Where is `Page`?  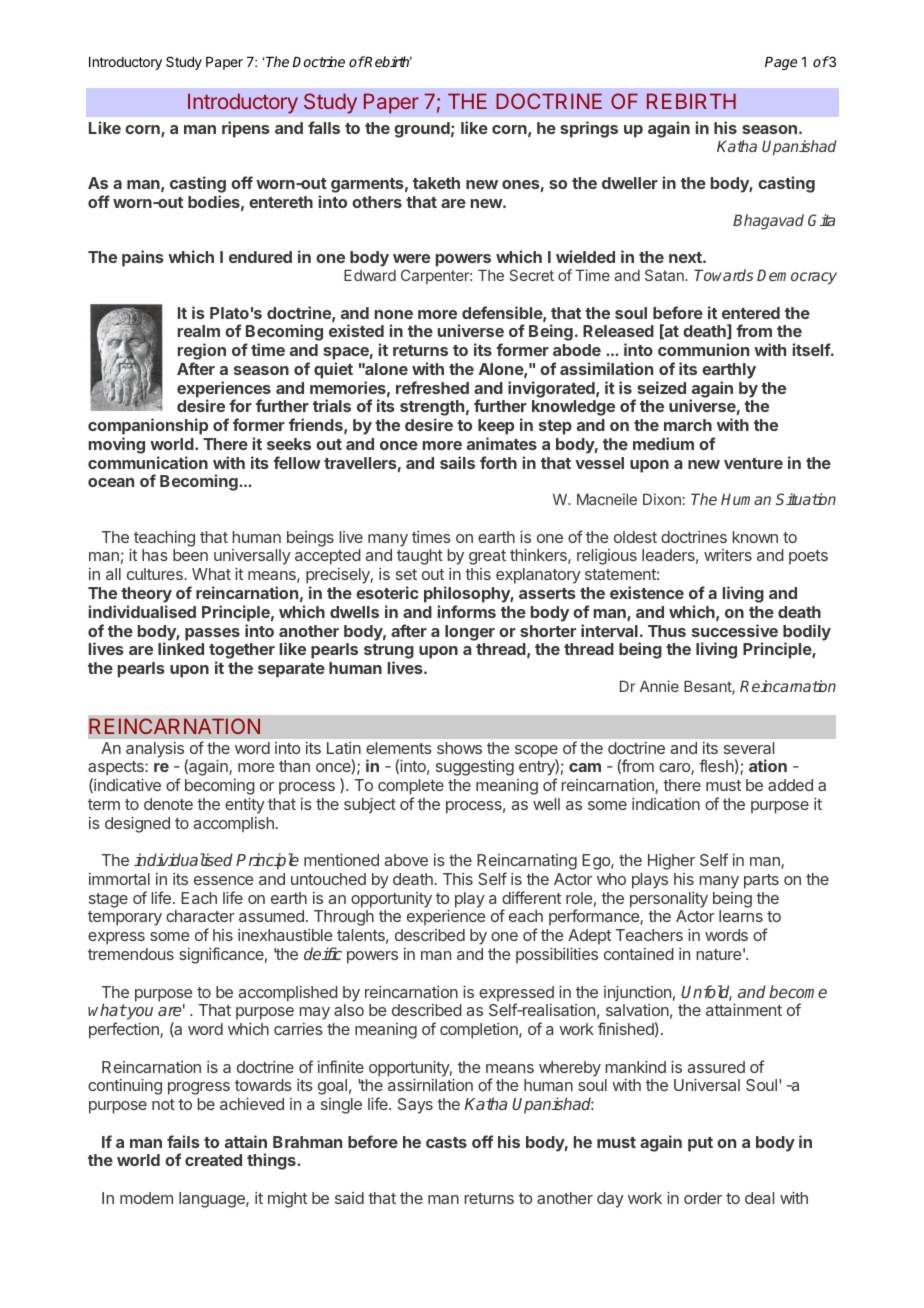
Page is located at coordinates (781, 63).
